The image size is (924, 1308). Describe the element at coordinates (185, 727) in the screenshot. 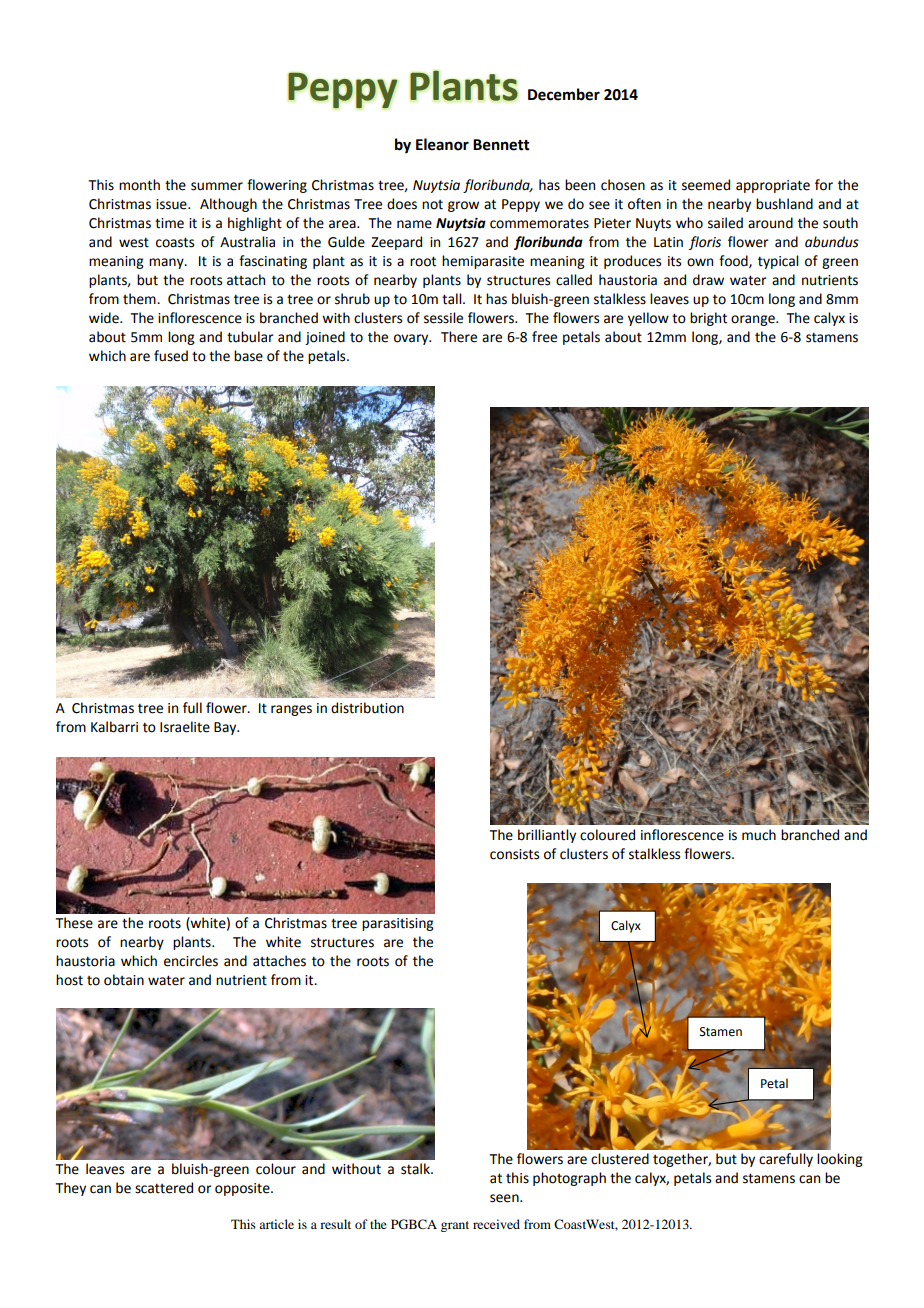

I see `Israelite` at that location.
